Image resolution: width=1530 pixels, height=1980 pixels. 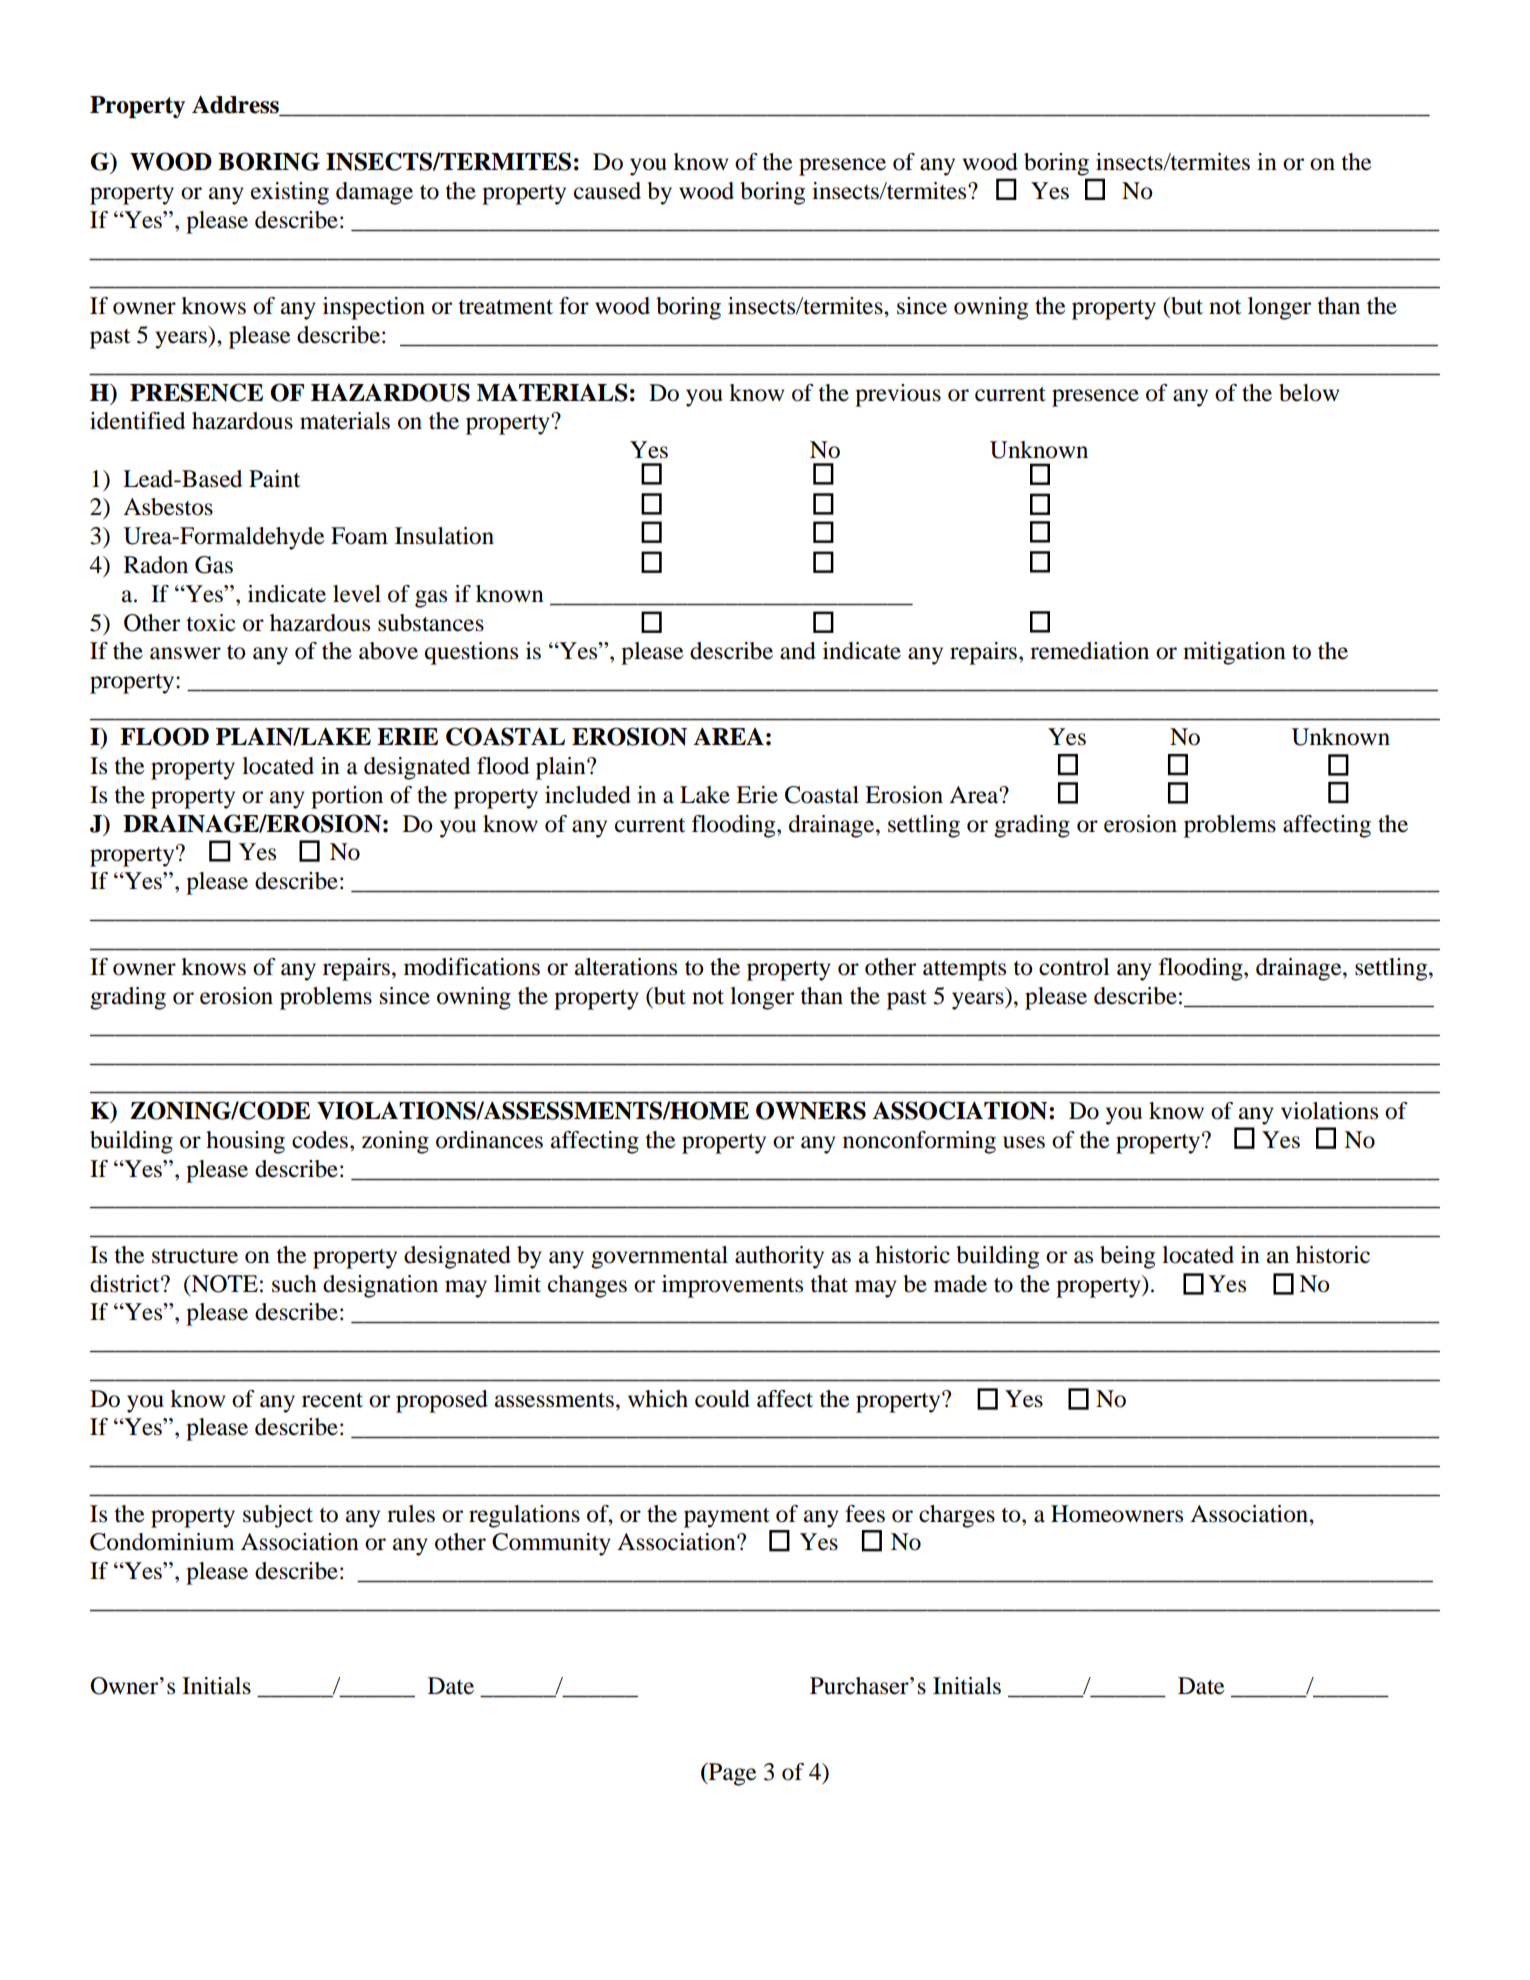 What do you see at coordinates (162, 1542) in the image?
I see `Condominium` at bounding box center [162, 1542].
